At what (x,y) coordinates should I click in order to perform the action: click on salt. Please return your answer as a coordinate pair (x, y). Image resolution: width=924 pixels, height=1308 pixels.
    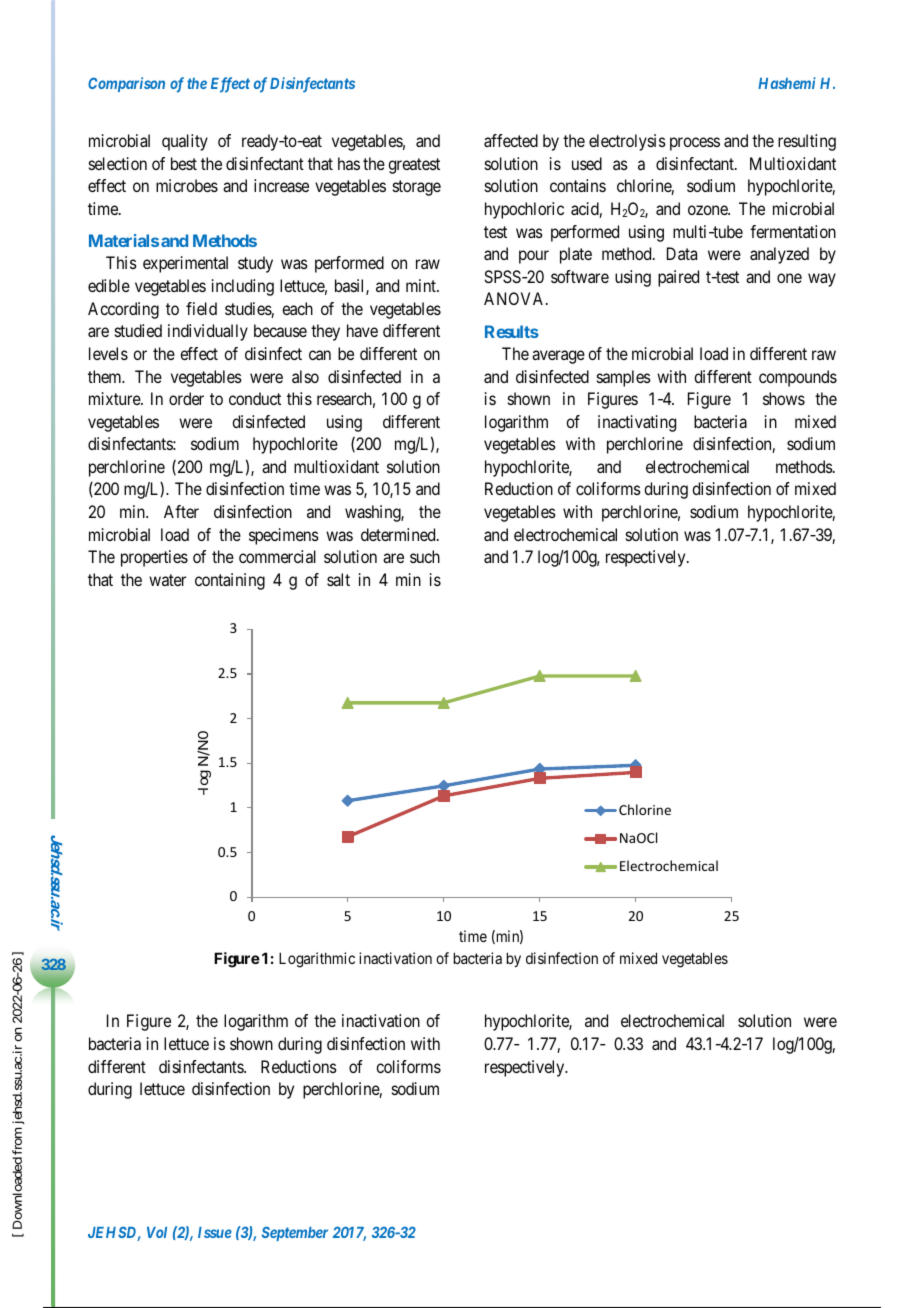
    Looking at the image, I should click on (338, 579).
